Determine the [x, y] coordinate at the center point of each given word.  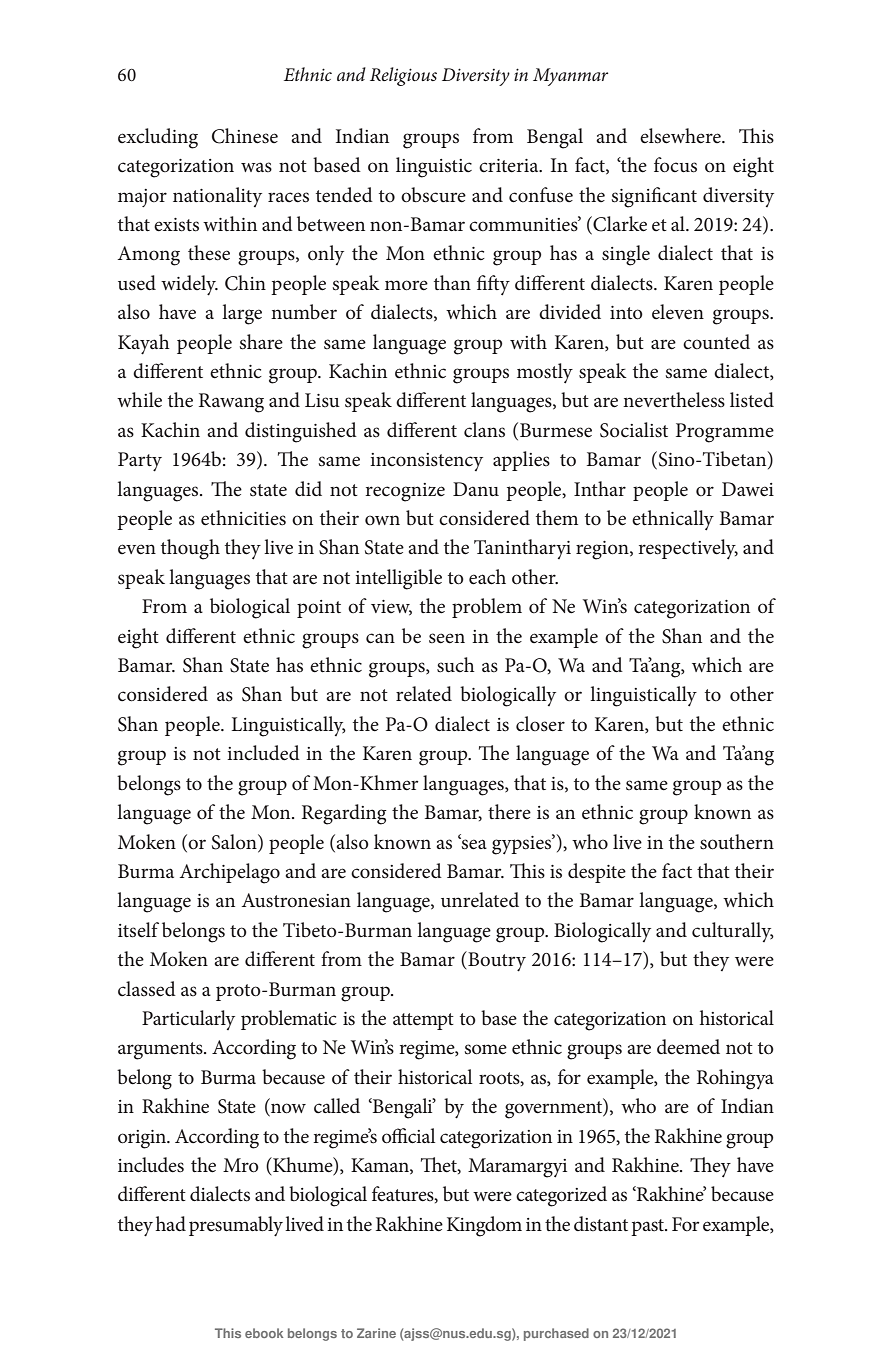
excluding [158, 138]
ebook [264, 1333]
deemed [688, 1047]
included [263, 753]
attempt [423, 1021]
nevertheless [674, 400]
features [404, 1194]
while [139, 400]
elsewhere [681, 136]
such [456, 665]
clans [484, 430]
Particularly [188, 1020]
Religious [403, 76]
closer [540, 724]
